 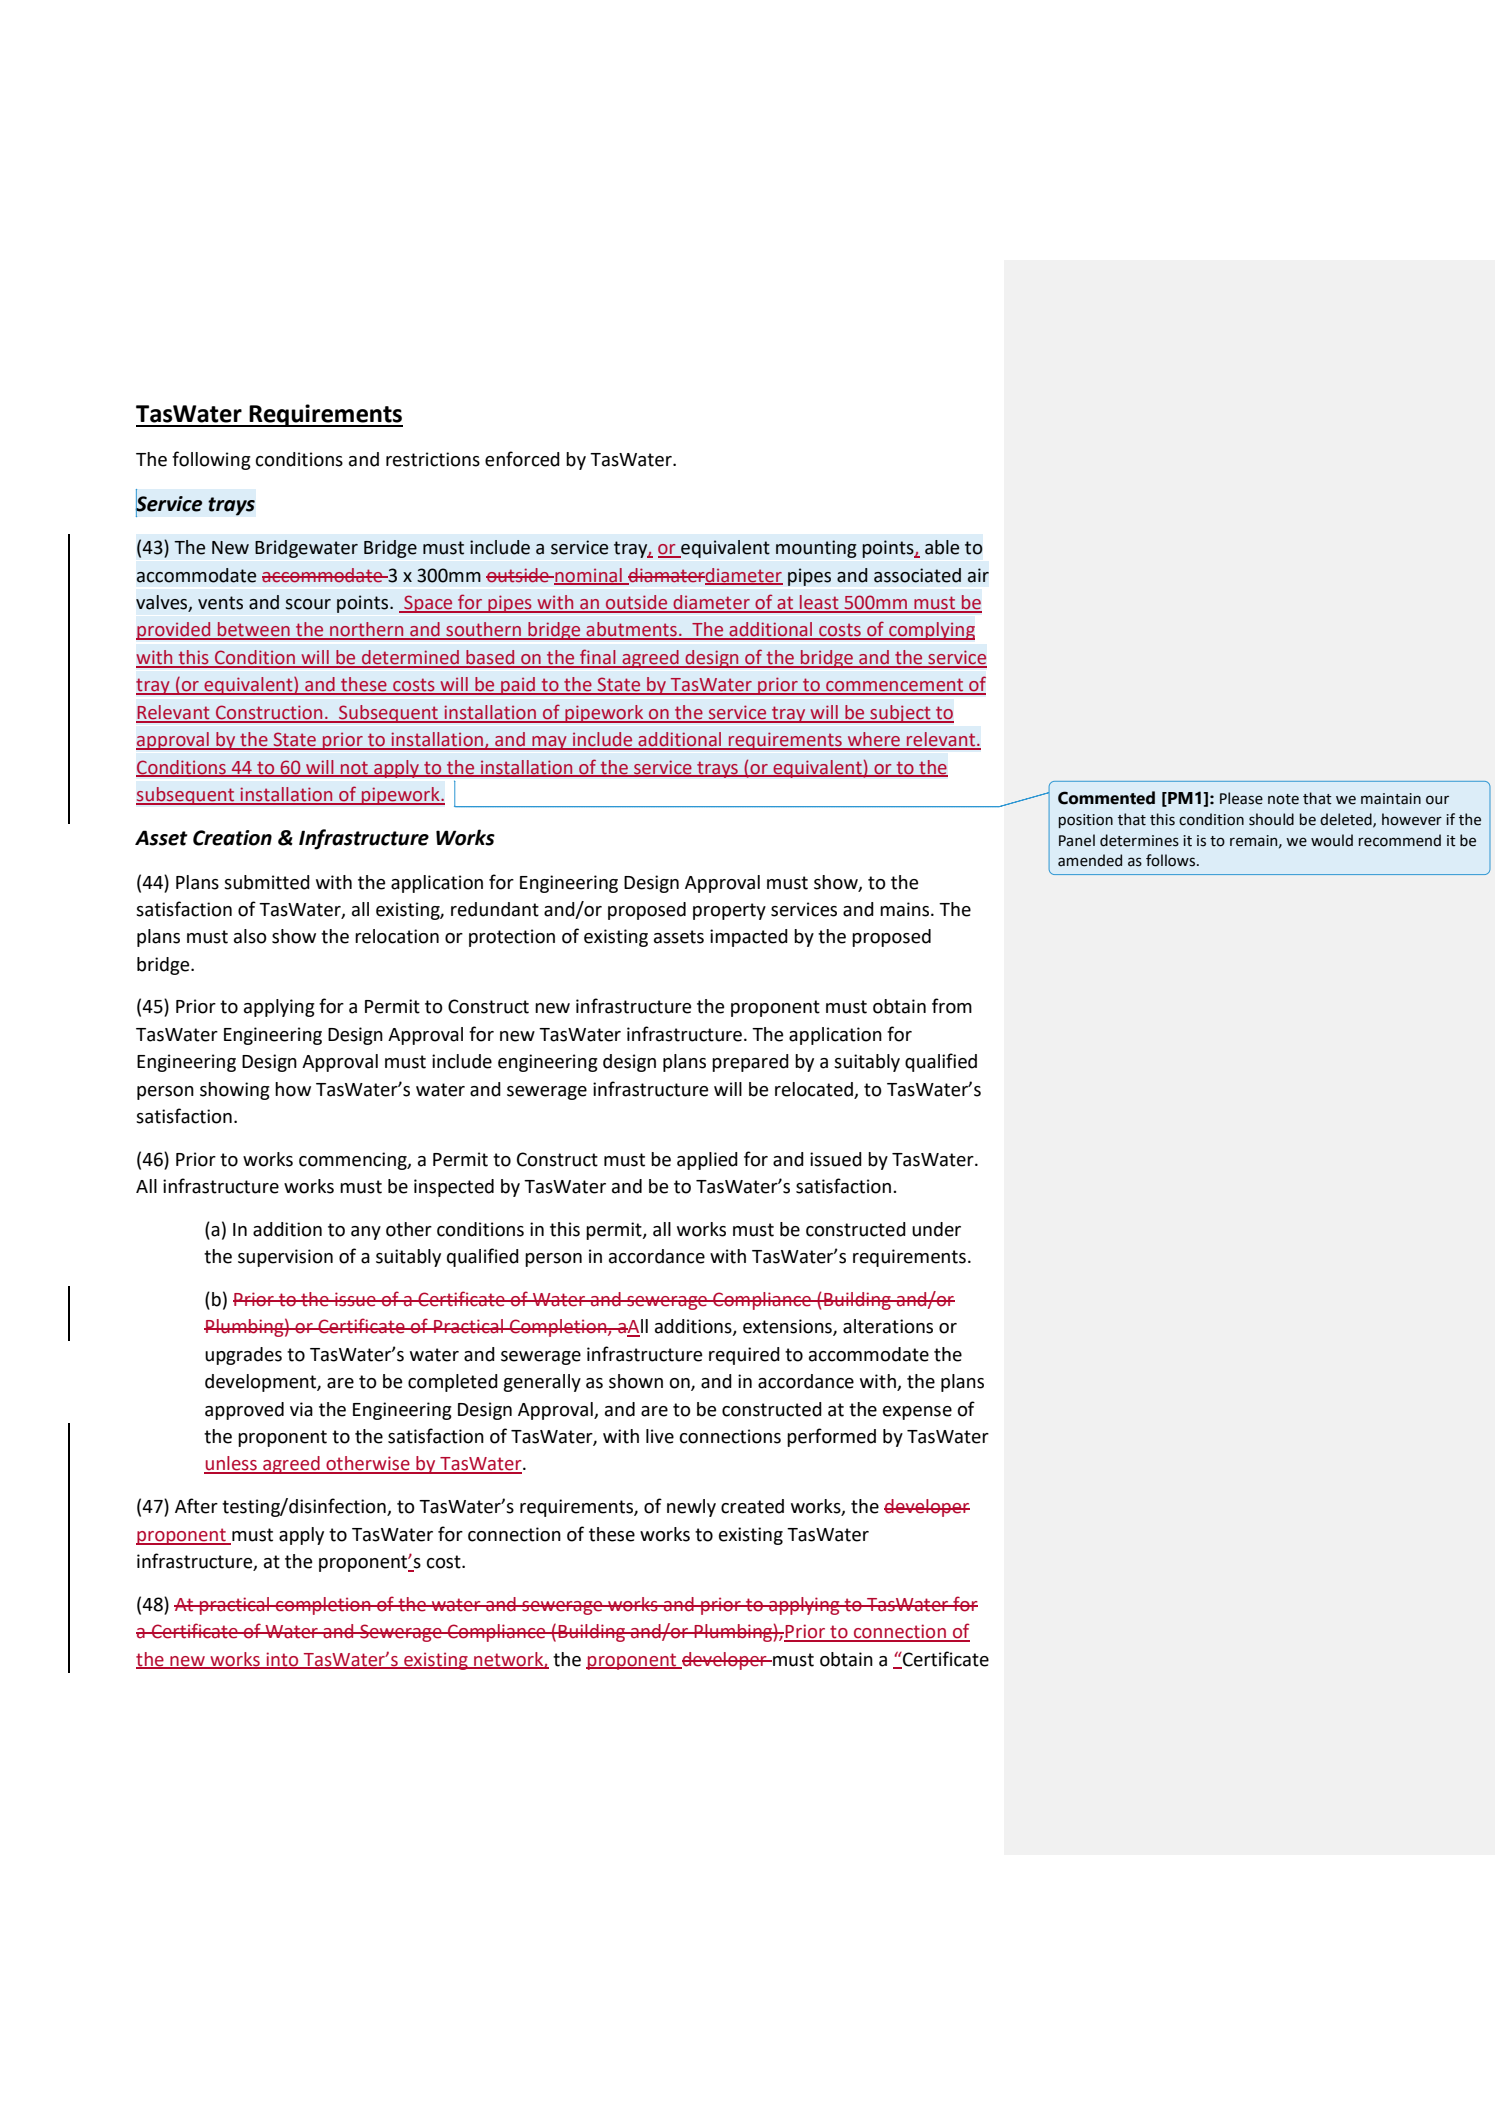 What do you see at coordinates (282, 1660) in the screenshot?
I see `into` at bounding box center [282, 1660].
